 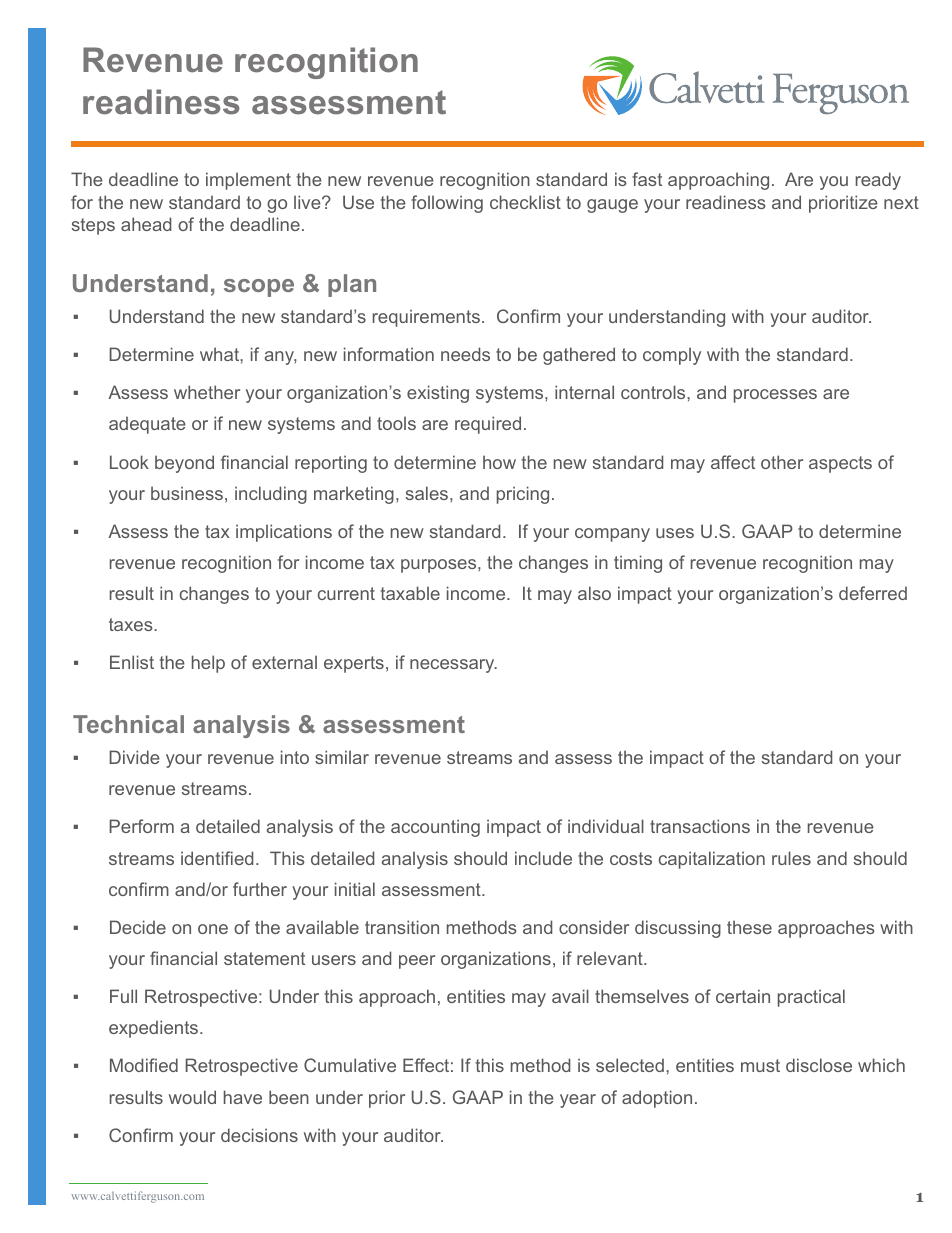 I want to click on would, so click(x=192, y=1097).
